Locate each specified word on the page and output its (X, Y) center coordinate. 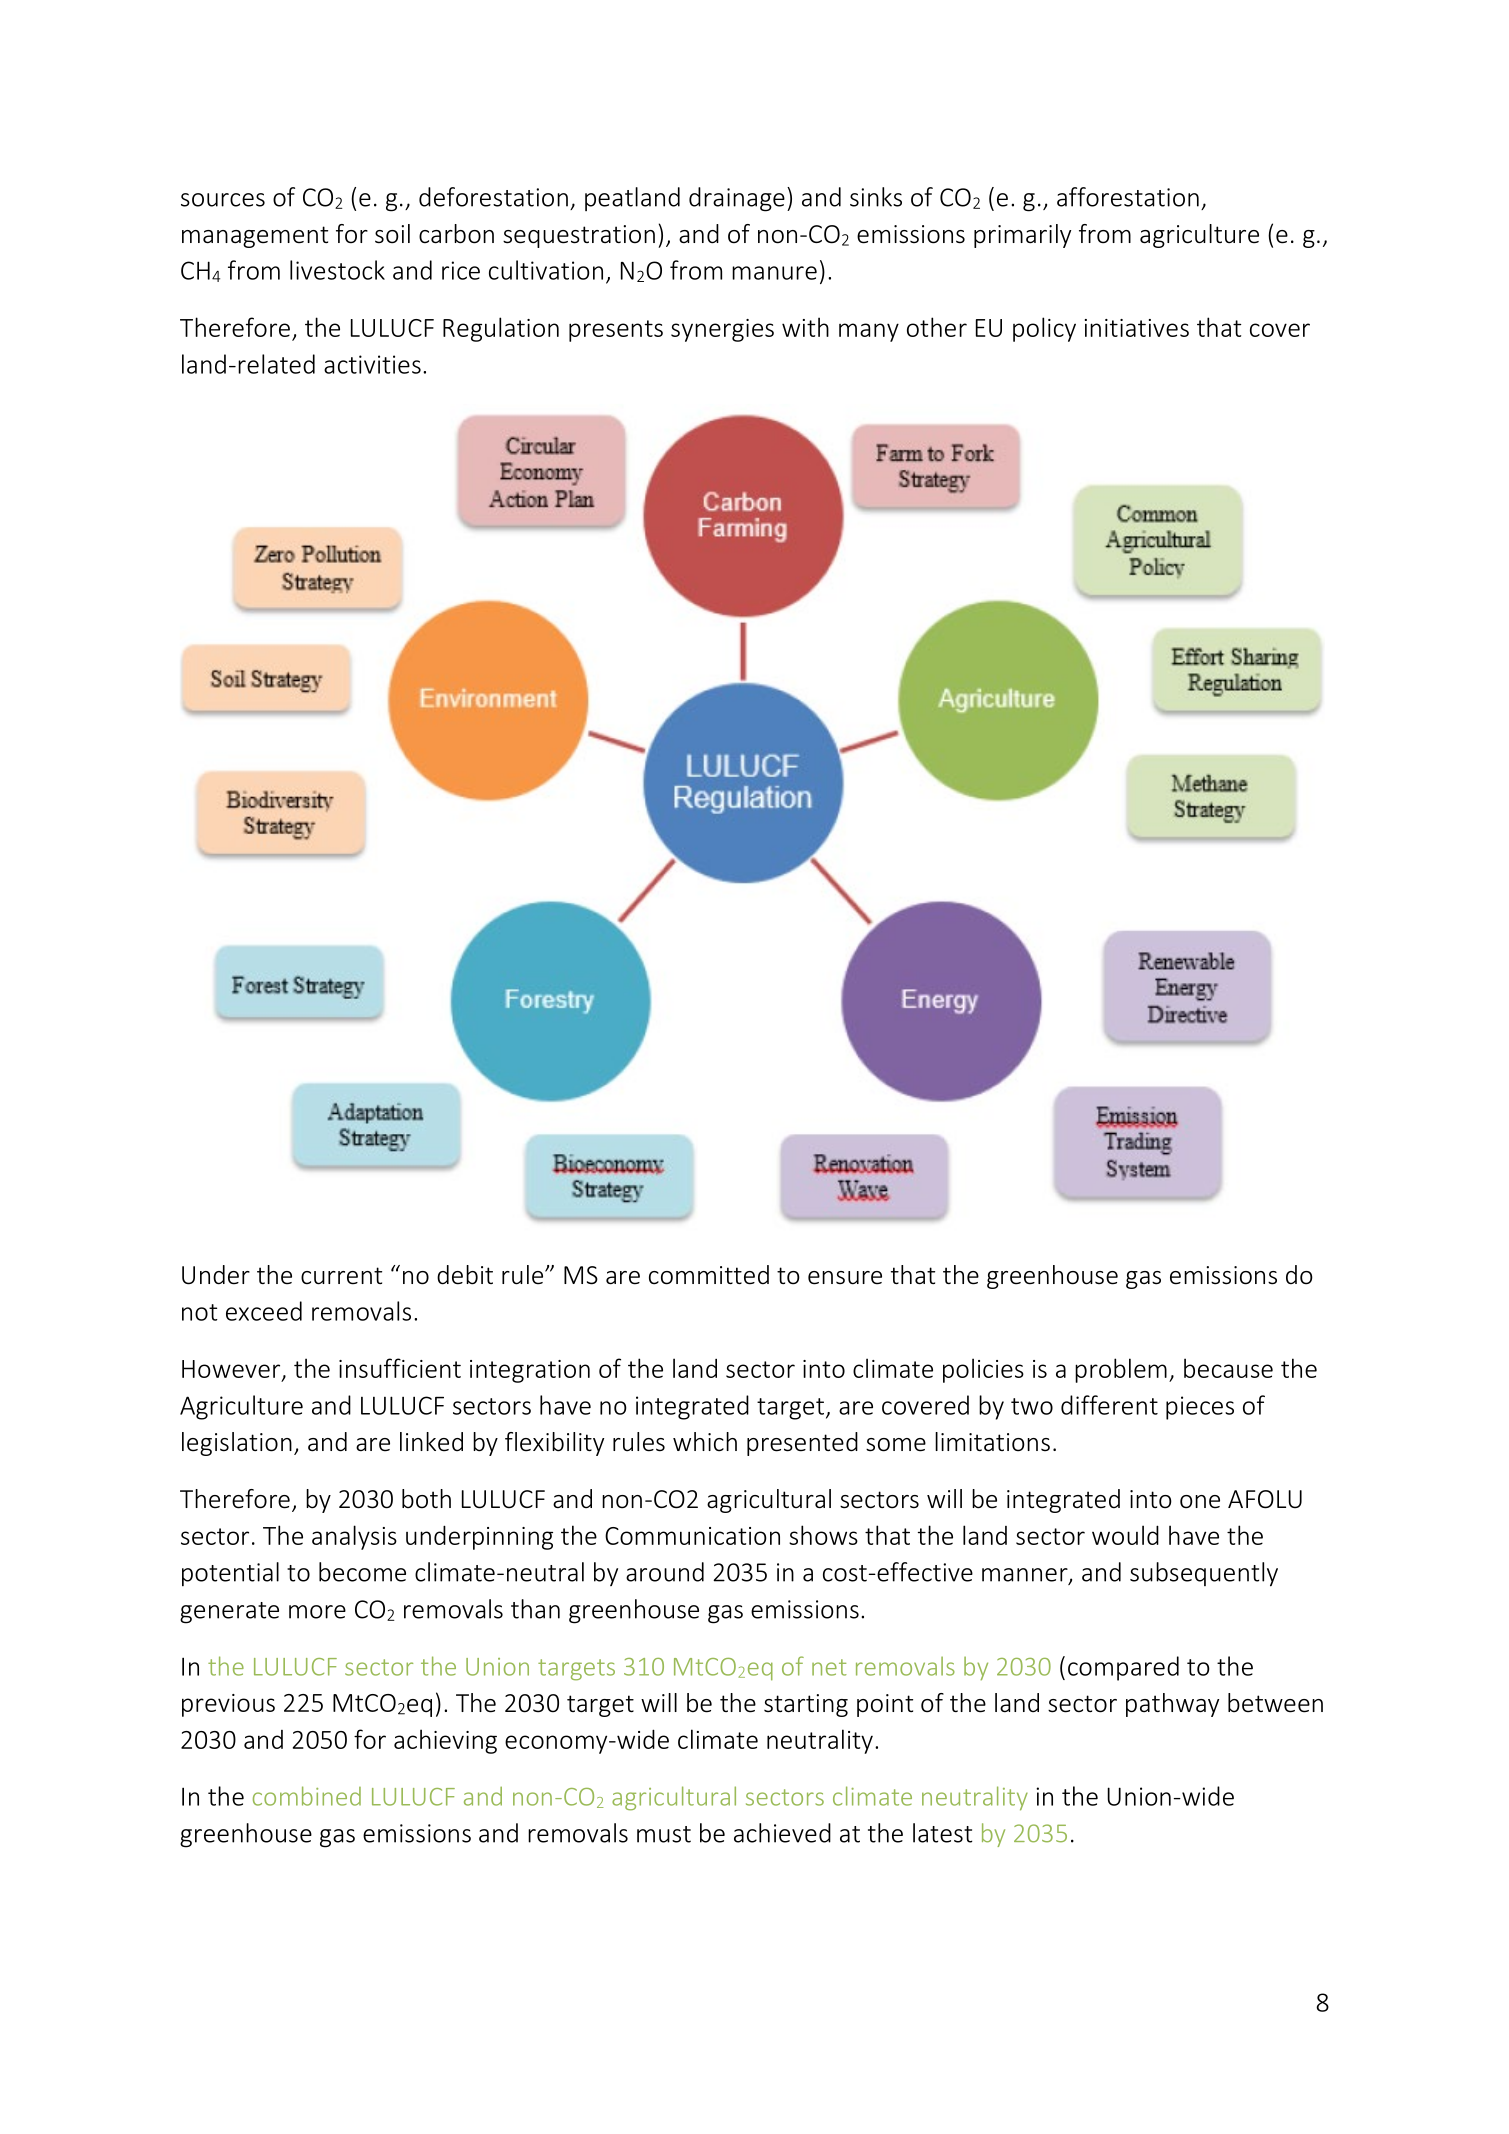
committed (709, 1275)
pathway (1172, 1705)
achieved (782, 1833)
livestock (337, 270)
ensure (845, 1278)
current (341, 1276)
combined (307, 1796)
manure (774, 273)
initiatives (1137, 328)
